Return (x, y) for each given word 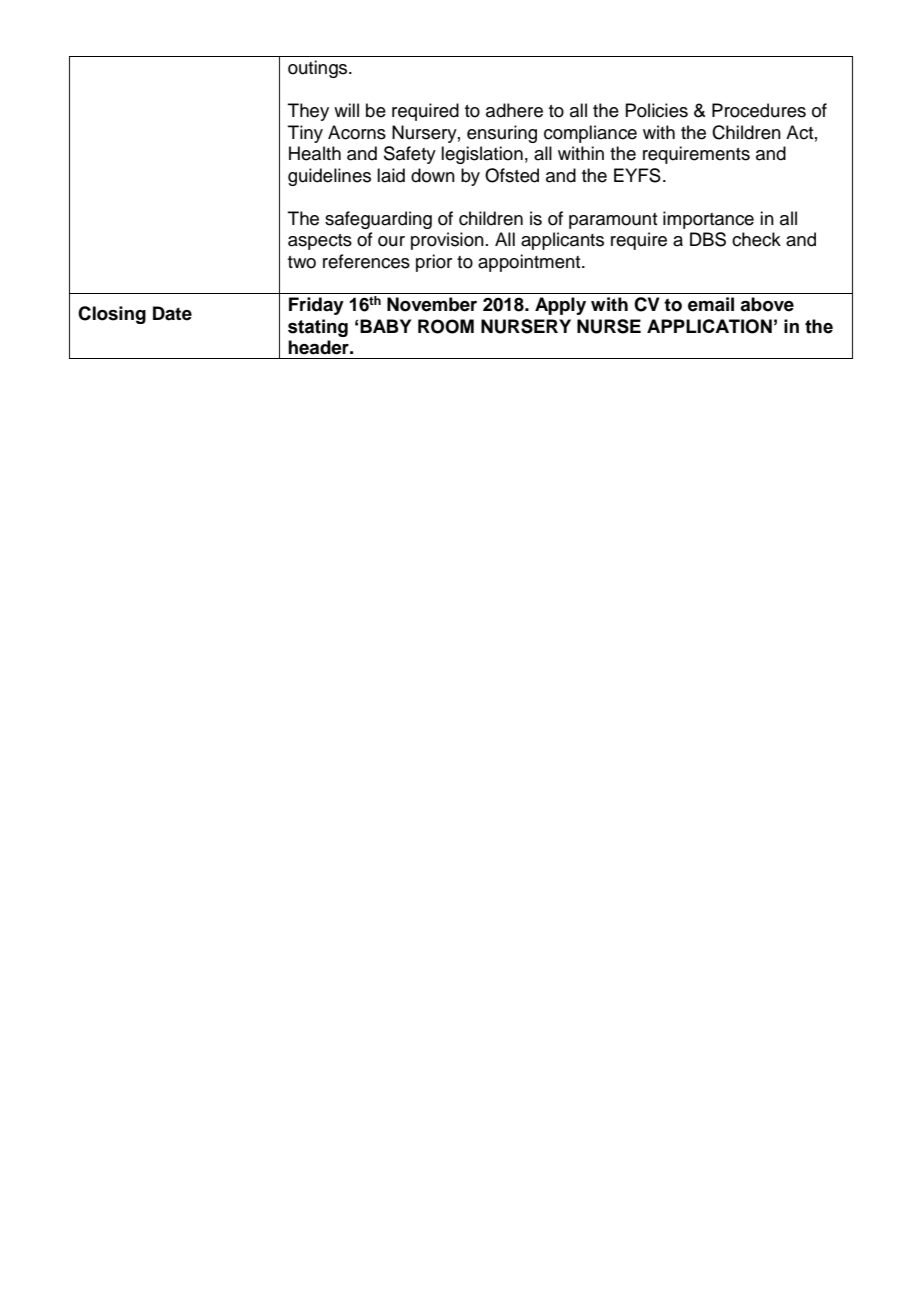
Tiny (305, 134)
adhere (514, 110)
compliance (590, 134)
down (433, 175)
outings (319, 69)
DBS (708, 239)
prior (434, 263)
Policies (656, 110)
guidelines (329, 177)
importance (708, 220)
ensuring (502, 134)
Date (172, 313)
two (302, 262)
